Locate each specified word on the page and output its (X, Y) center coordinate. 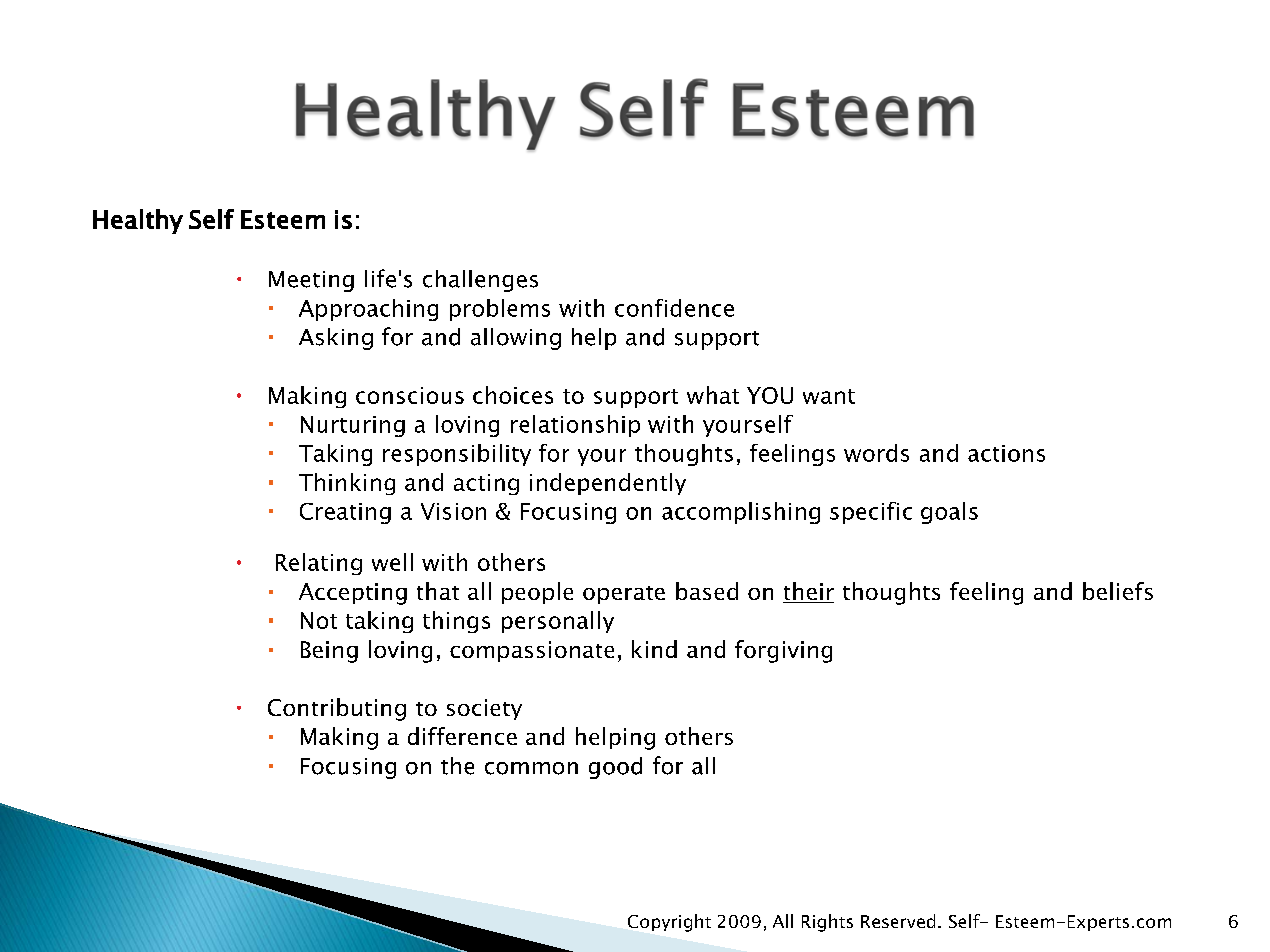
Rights (827, 923)
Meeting (311, 281)
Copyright (669, 923)
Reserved (898, 921)
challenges (480, 281)
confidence (674, 308)
